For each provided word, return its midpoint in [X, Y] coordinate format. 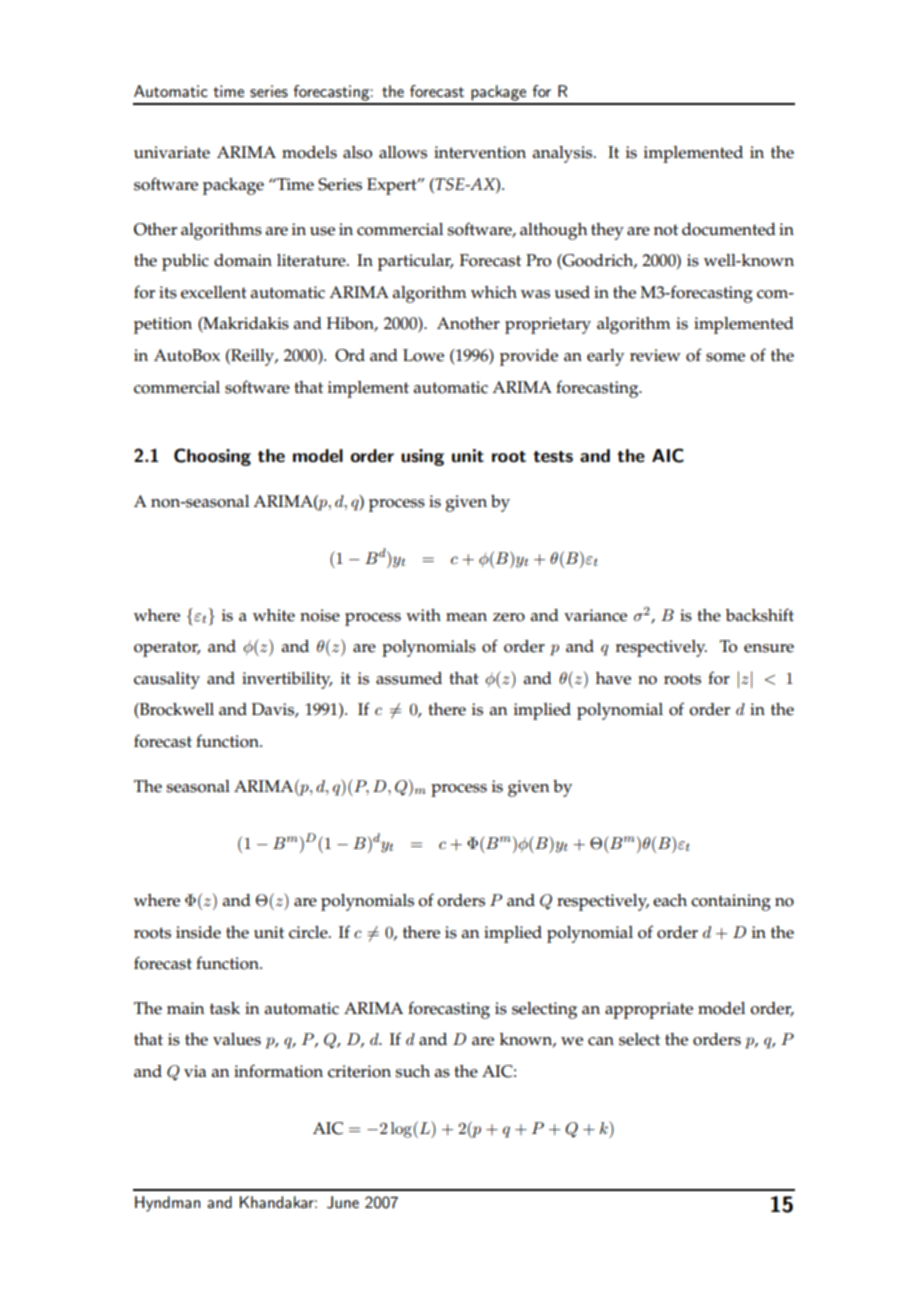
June [343, 1202]
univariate [172, 152]
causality [167, 680]
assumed [409, 678]
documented [729, 229]
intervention [480, 152]
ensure [769, 648]
